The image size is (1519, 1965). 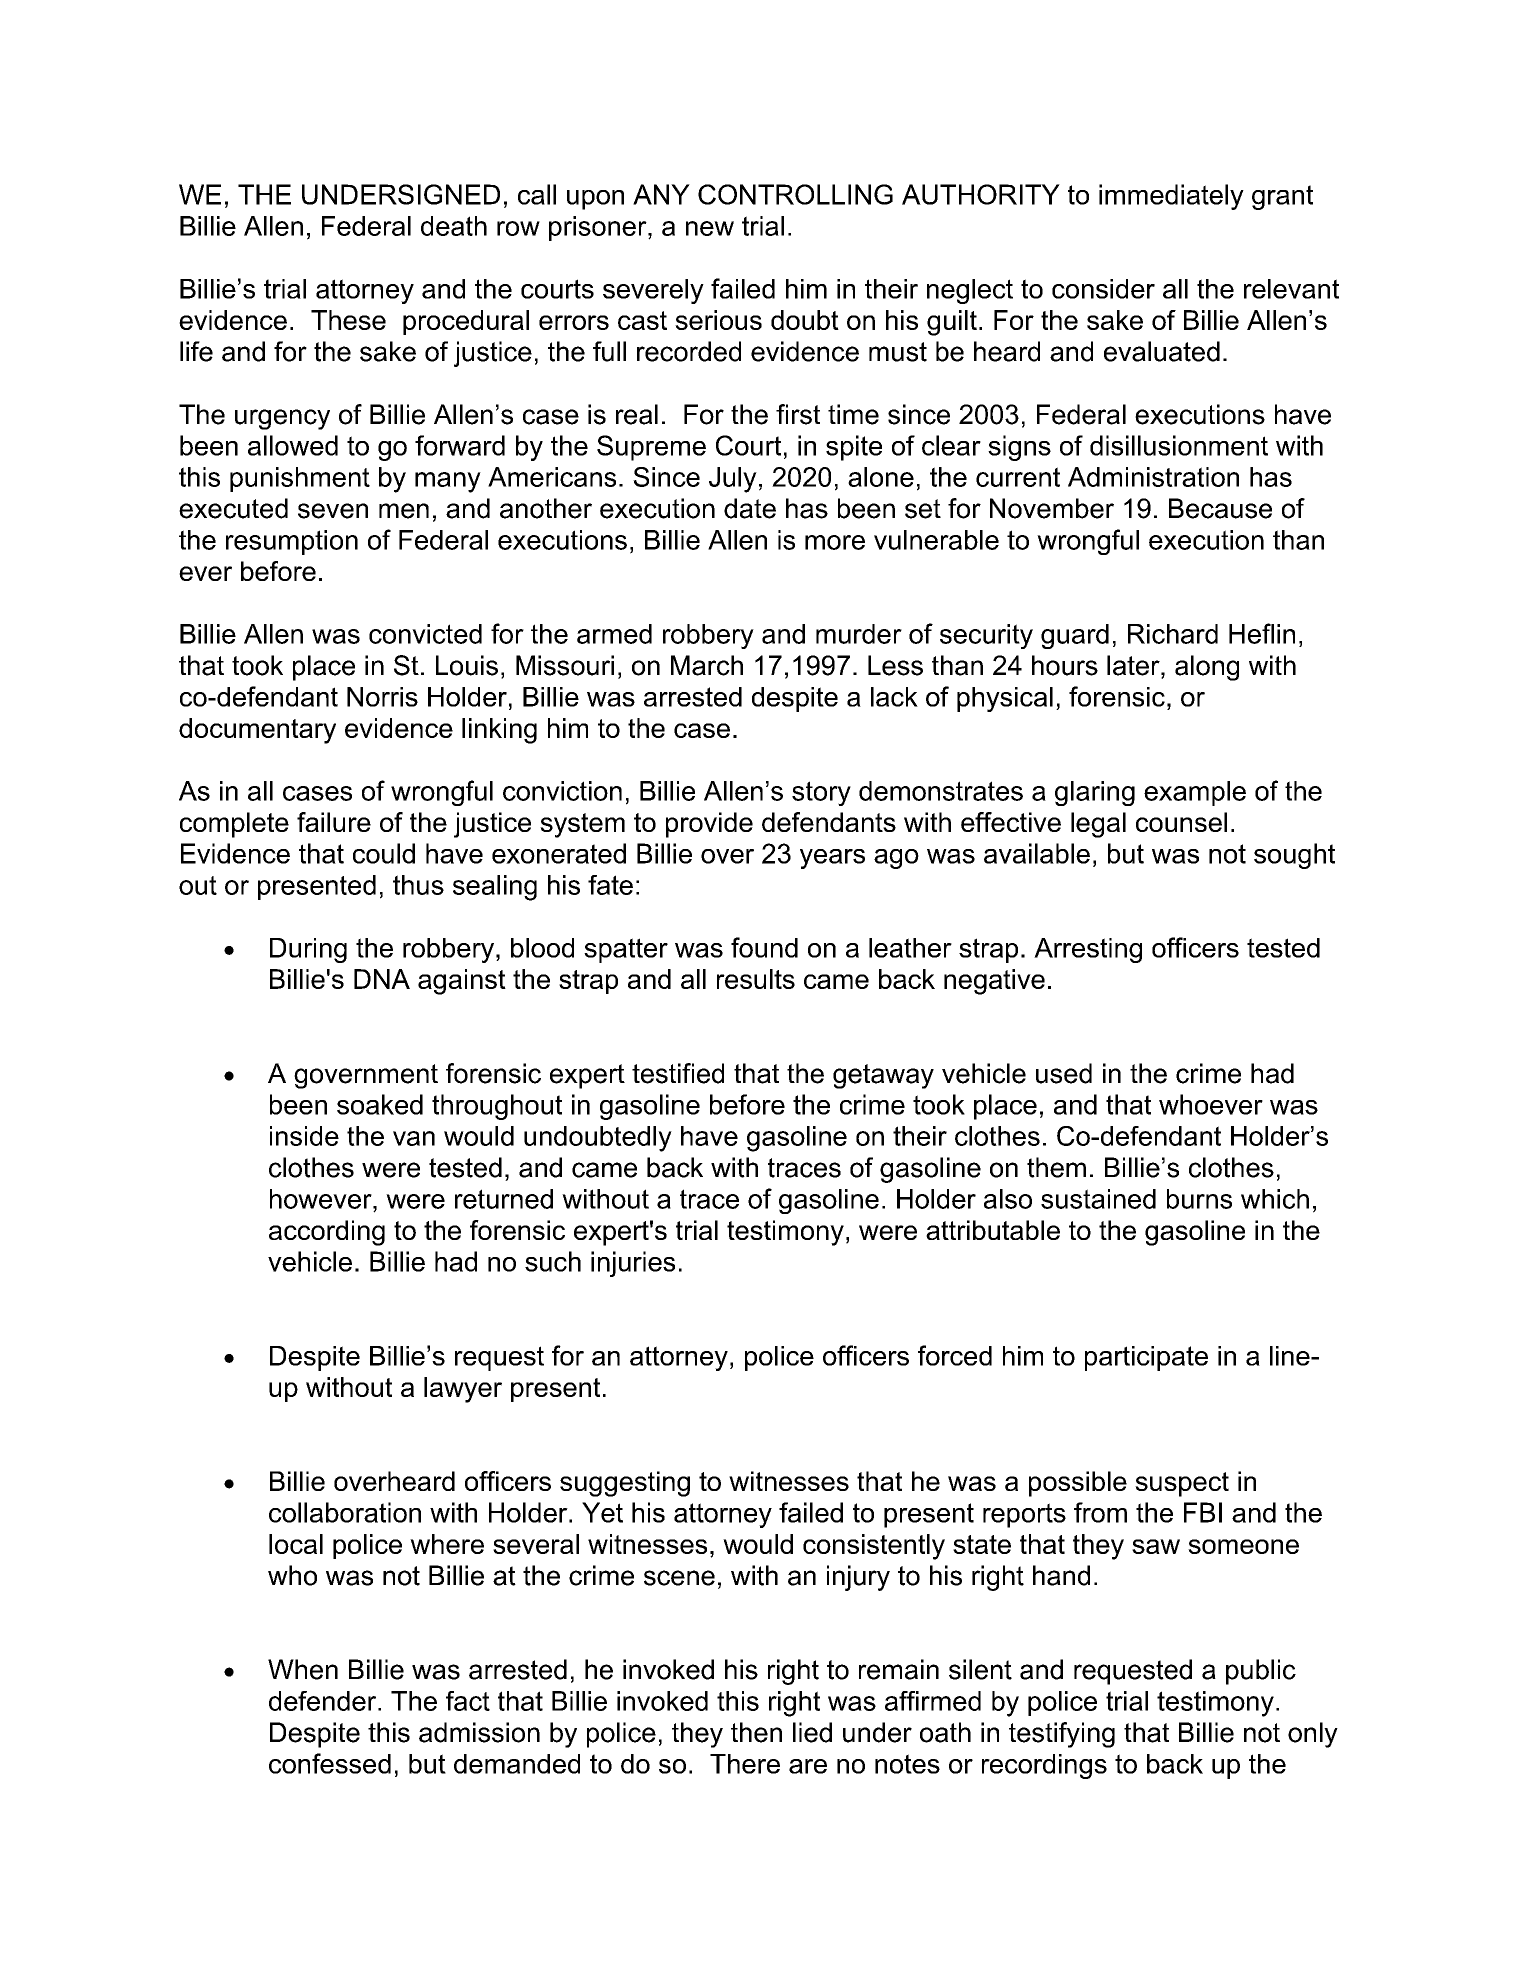 I want to click on testified, so click(x=678, y=1073).
